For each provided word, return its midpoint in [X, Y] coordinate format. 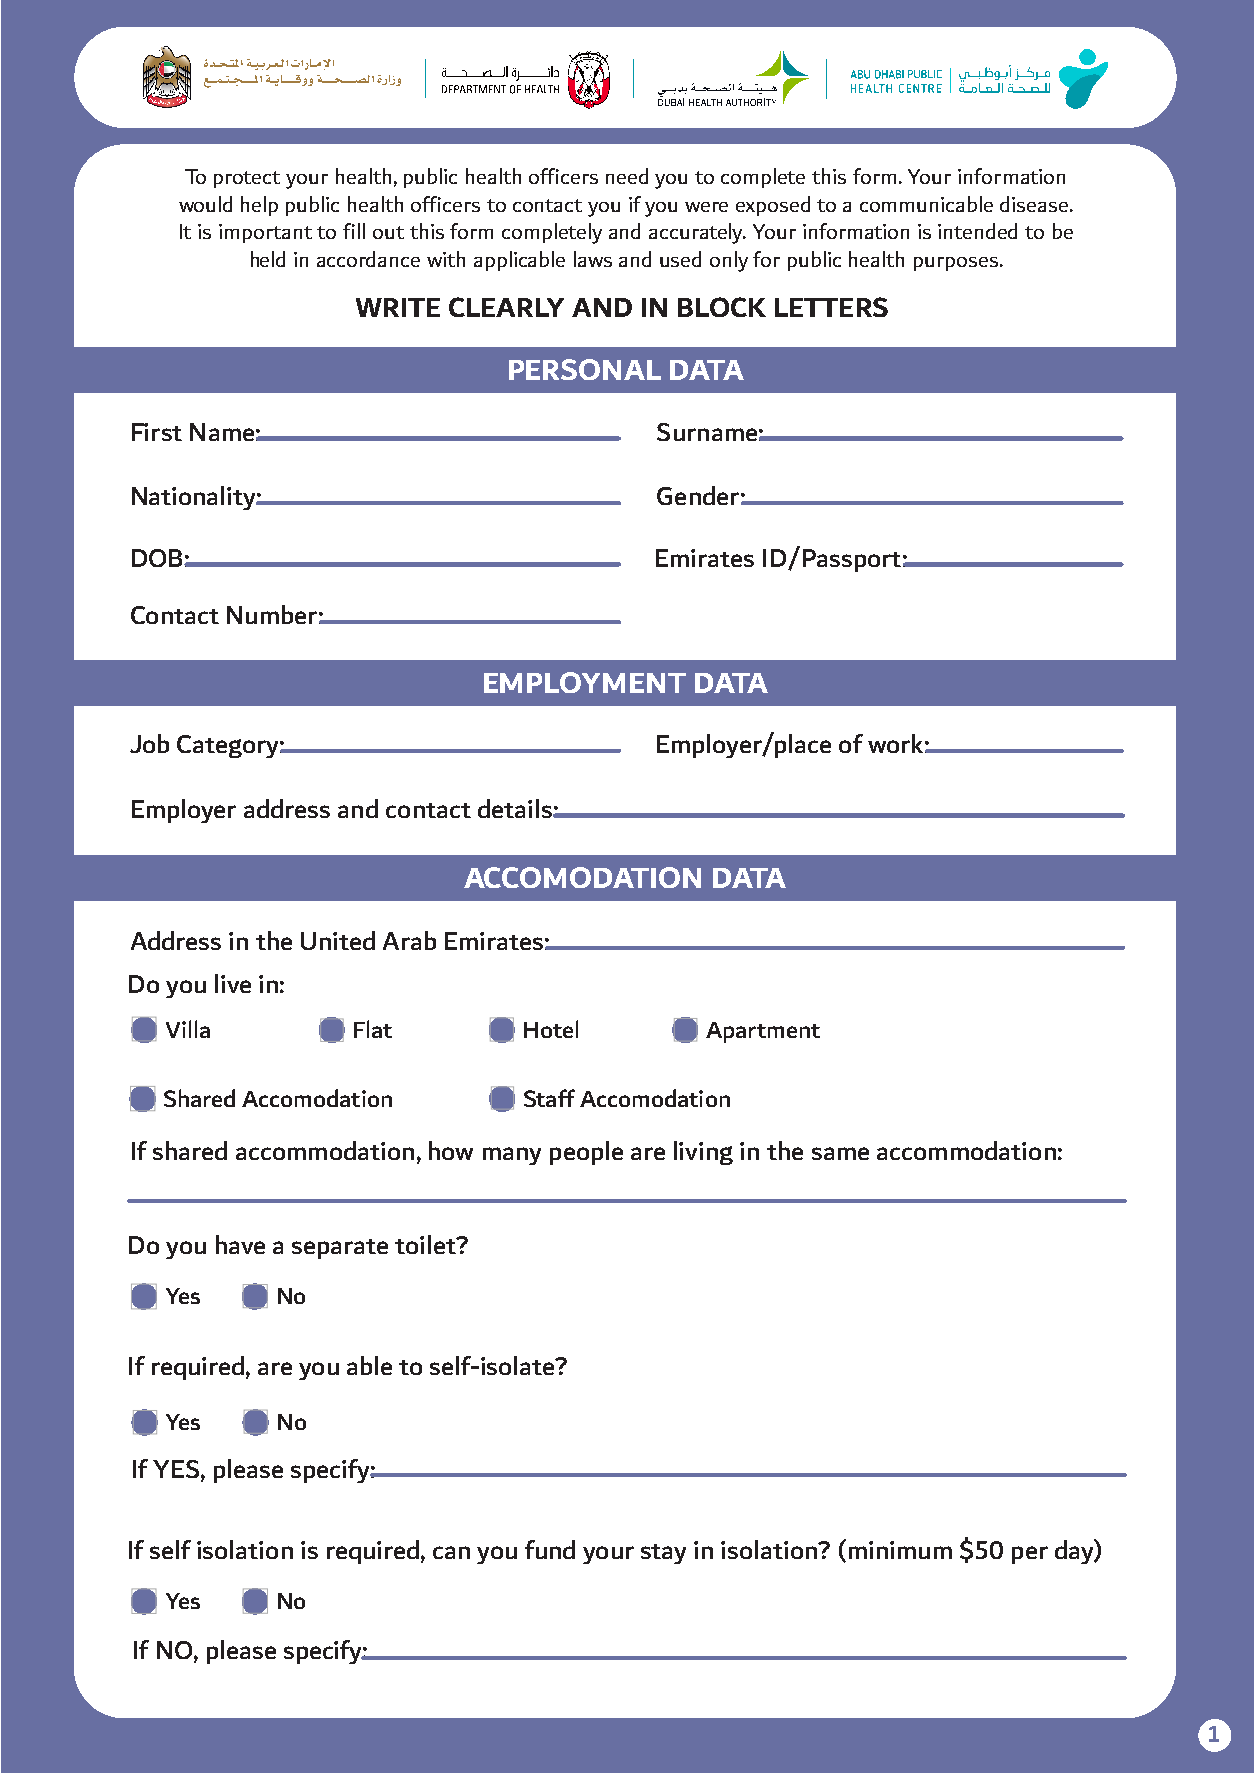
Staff [549, 1098]
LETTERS [831, 307]
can [451, 1552]
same [840, 1153]
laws [593, 259]
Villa [188, 1029]
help [259, 206]
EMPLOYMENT [585, 682]
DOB [158, 558]
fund [550, 1549]
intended [977, 231]
